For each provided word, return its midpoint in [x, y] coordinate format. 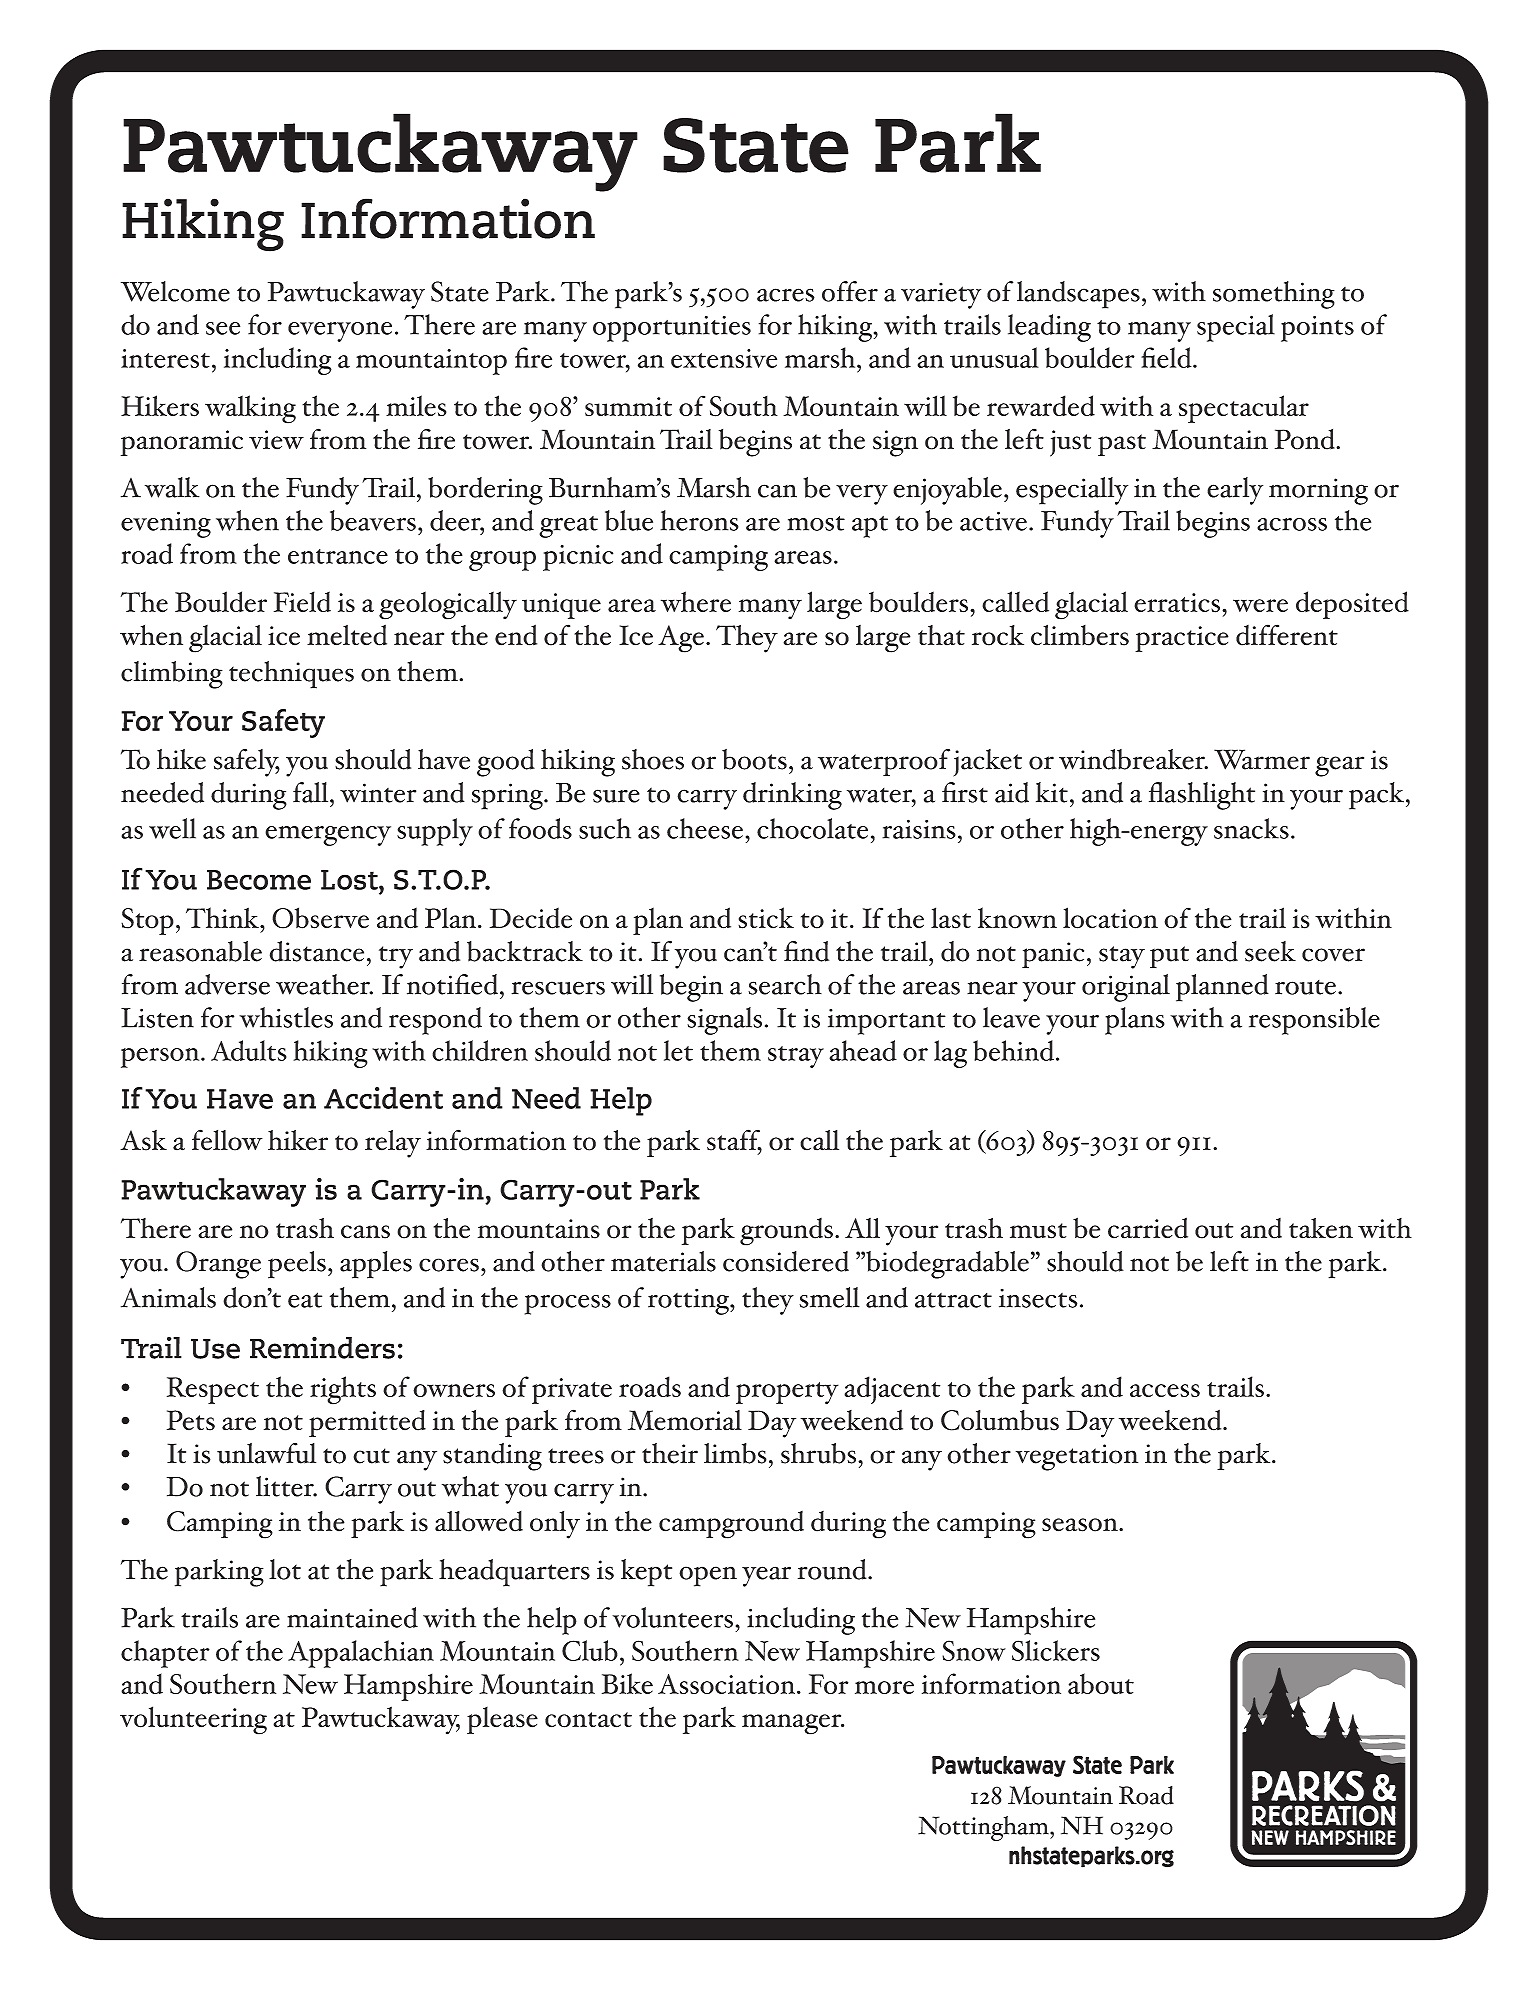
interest [165, 358]
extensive [724, 358]
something [1274, 295]
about [1101, 1683]
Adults [249, 1050]
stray [796, 1057]
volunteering [193, 1720]
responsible [1314, 1021]
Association [728, 1684]
